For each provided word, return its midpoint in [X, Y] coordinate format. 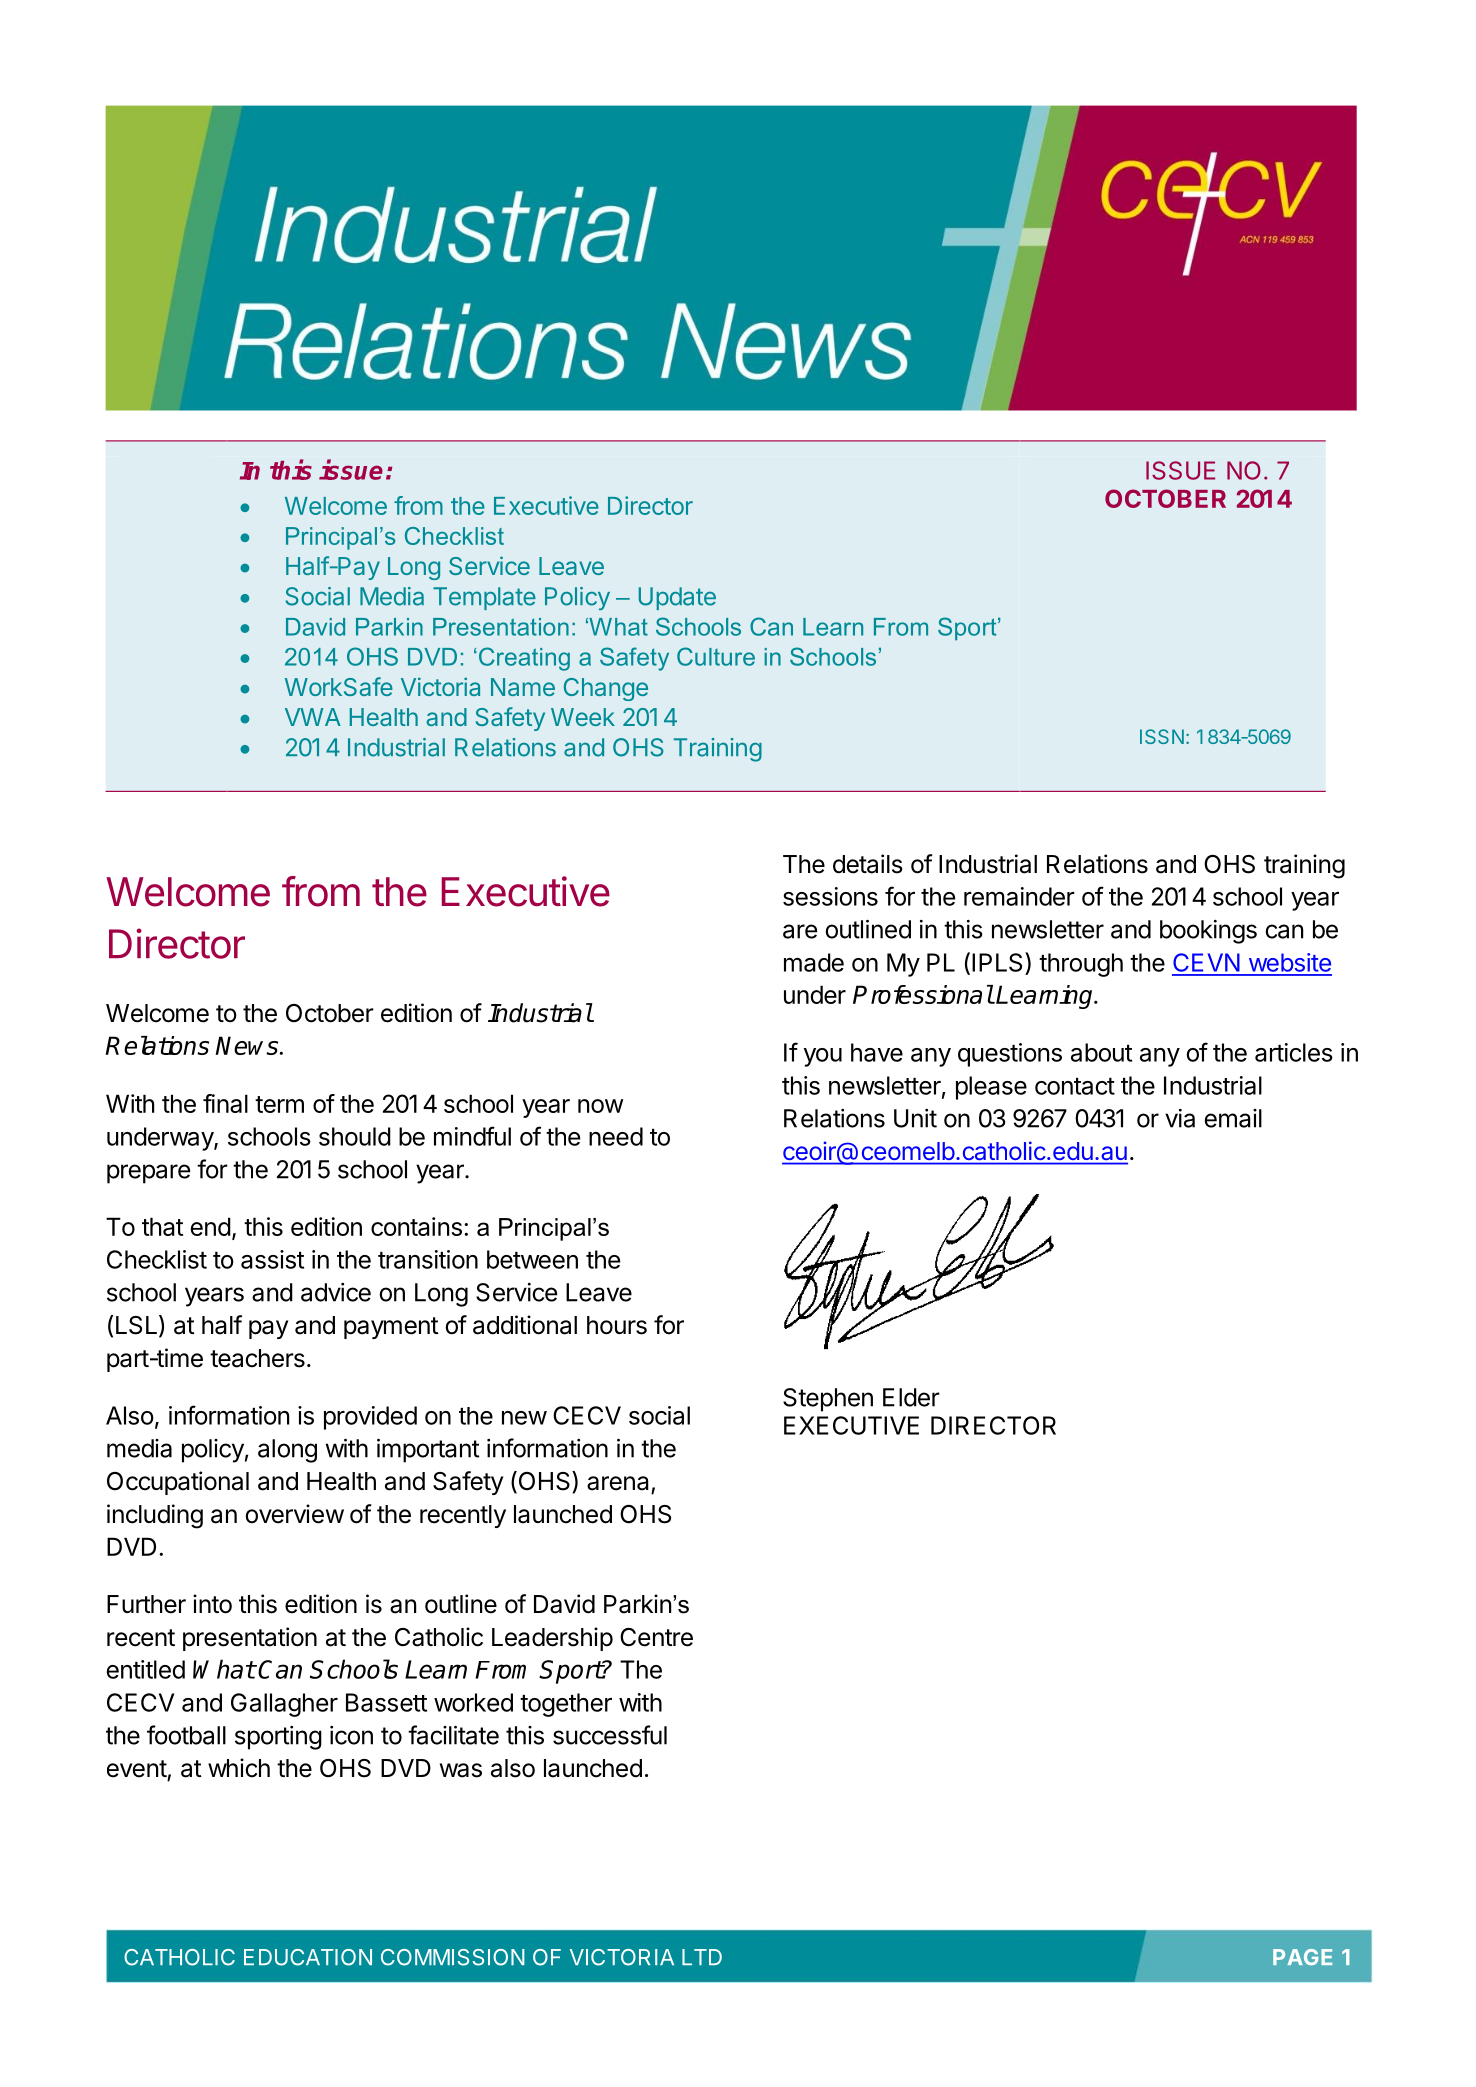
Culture [716, 656]
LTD [702, 1957]
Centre [656, 1637]
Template [484, 598]
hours [617, 1325]
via [1180, 1118]
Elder [911, 1397]
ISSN [1162, 736]
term [279, 1104]
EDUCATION [308, 1957]
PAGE [1302, 1957]
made [814, 962]
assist [272, 1259]
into [212, 1604]
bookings [1208, 932]
